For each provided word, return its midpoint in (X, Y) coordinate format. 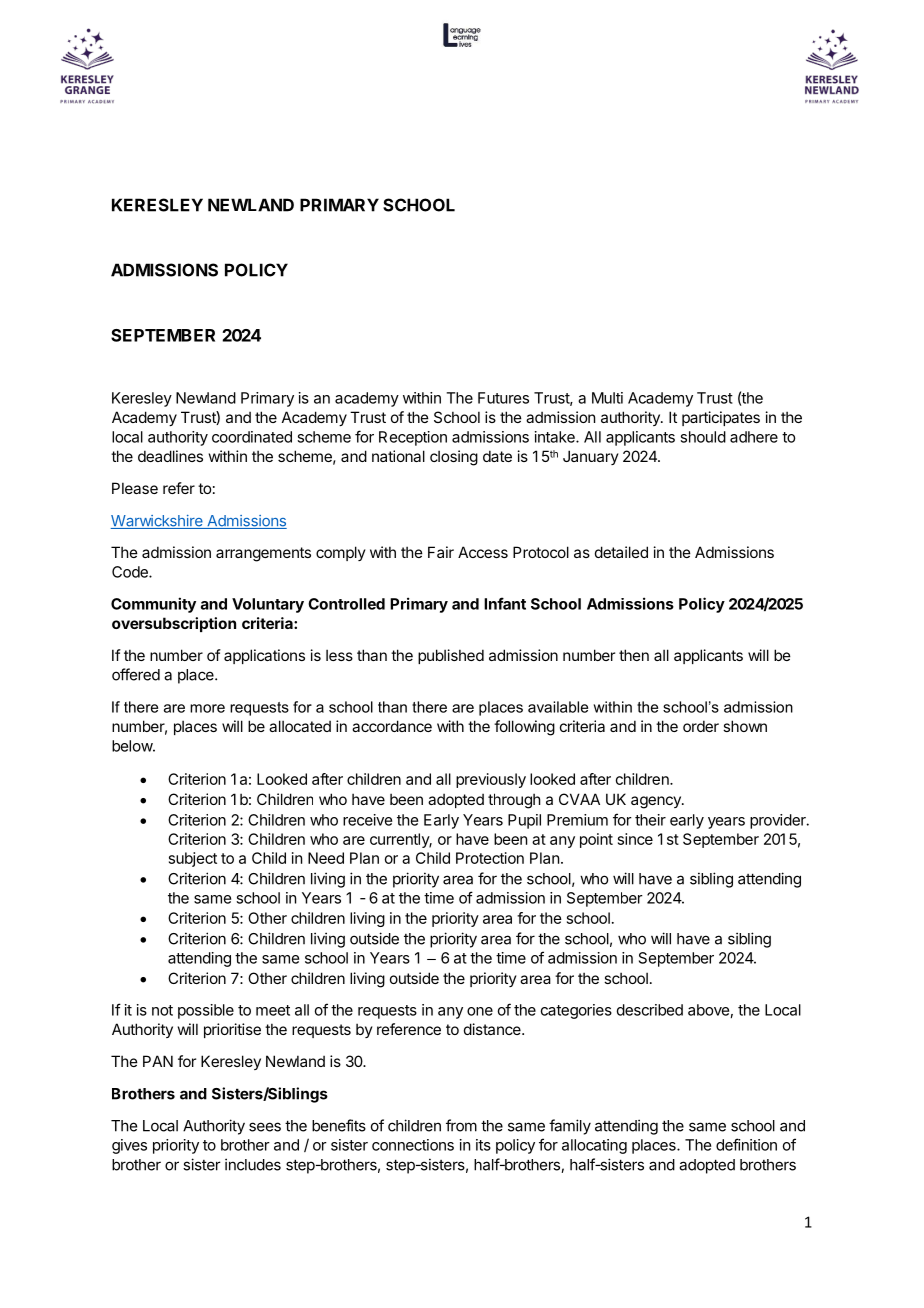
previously (491, 780)
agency (657, 802)
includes (253, 1164)
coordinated (252, 437)
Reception (413, 438)
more (207, 708)
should (703, 437)
